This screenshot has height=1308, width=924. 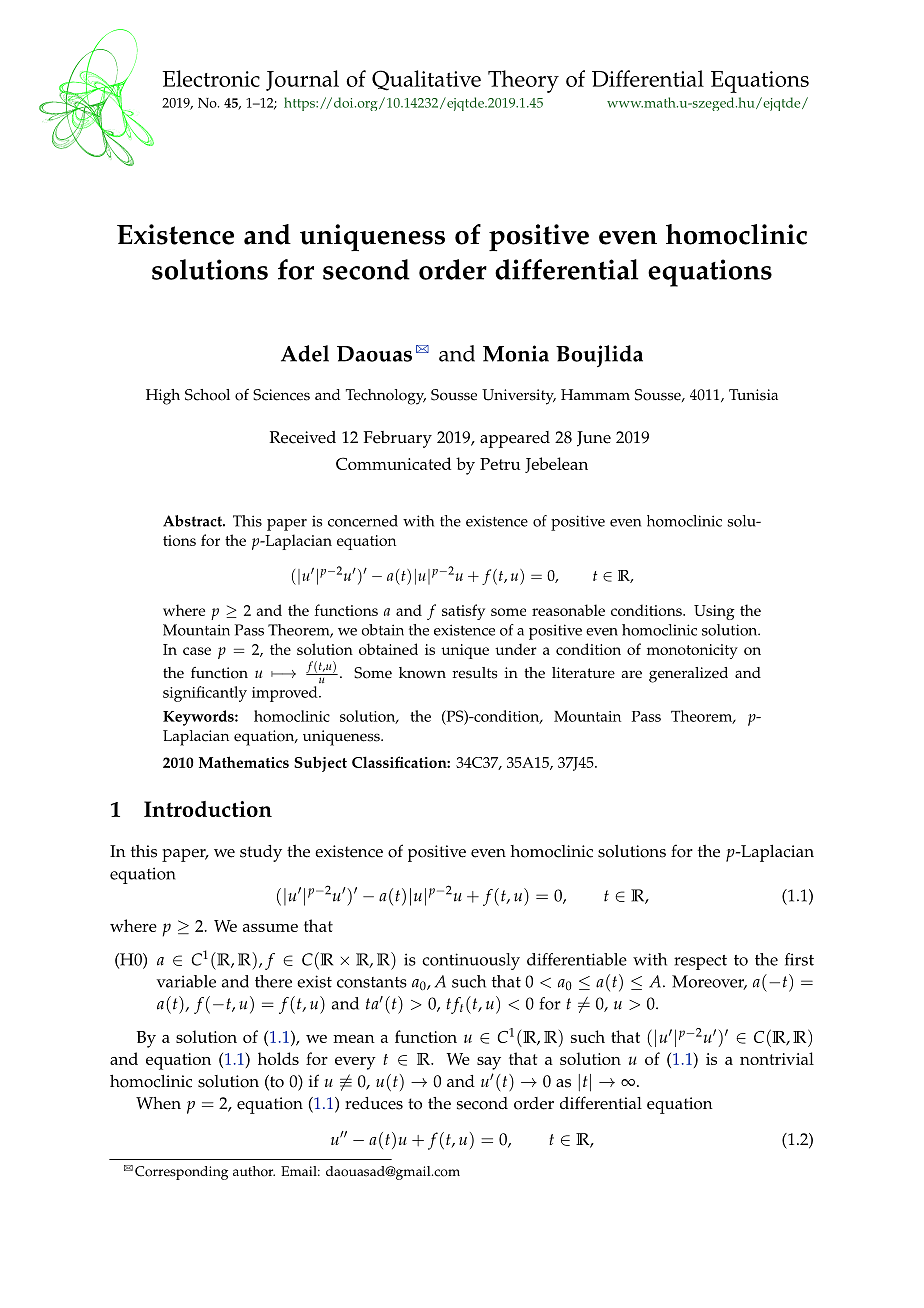 I want to click on University, so click(x=519, y=397).
